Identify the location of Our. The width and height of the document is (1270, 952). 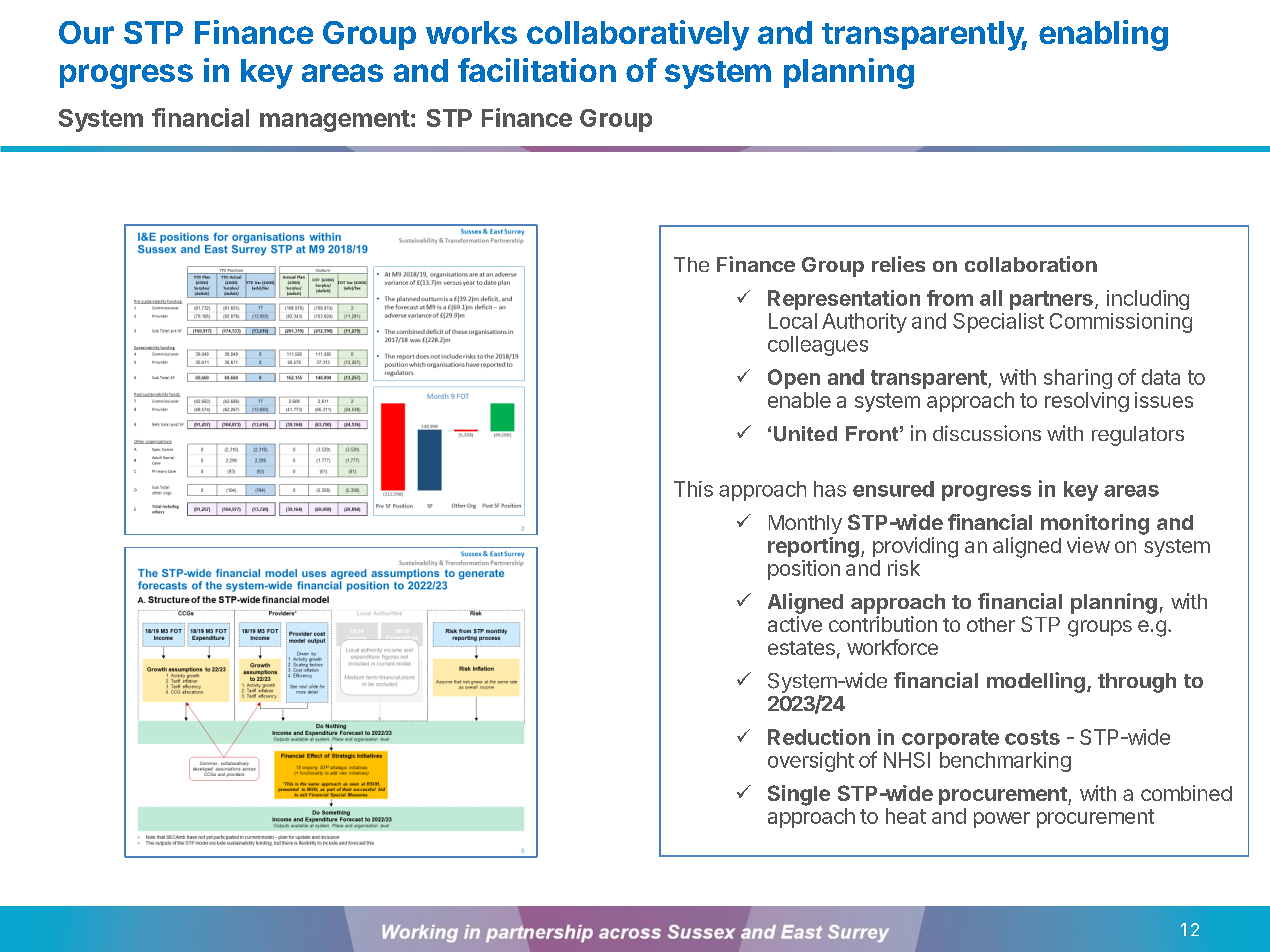
(86, 32).
